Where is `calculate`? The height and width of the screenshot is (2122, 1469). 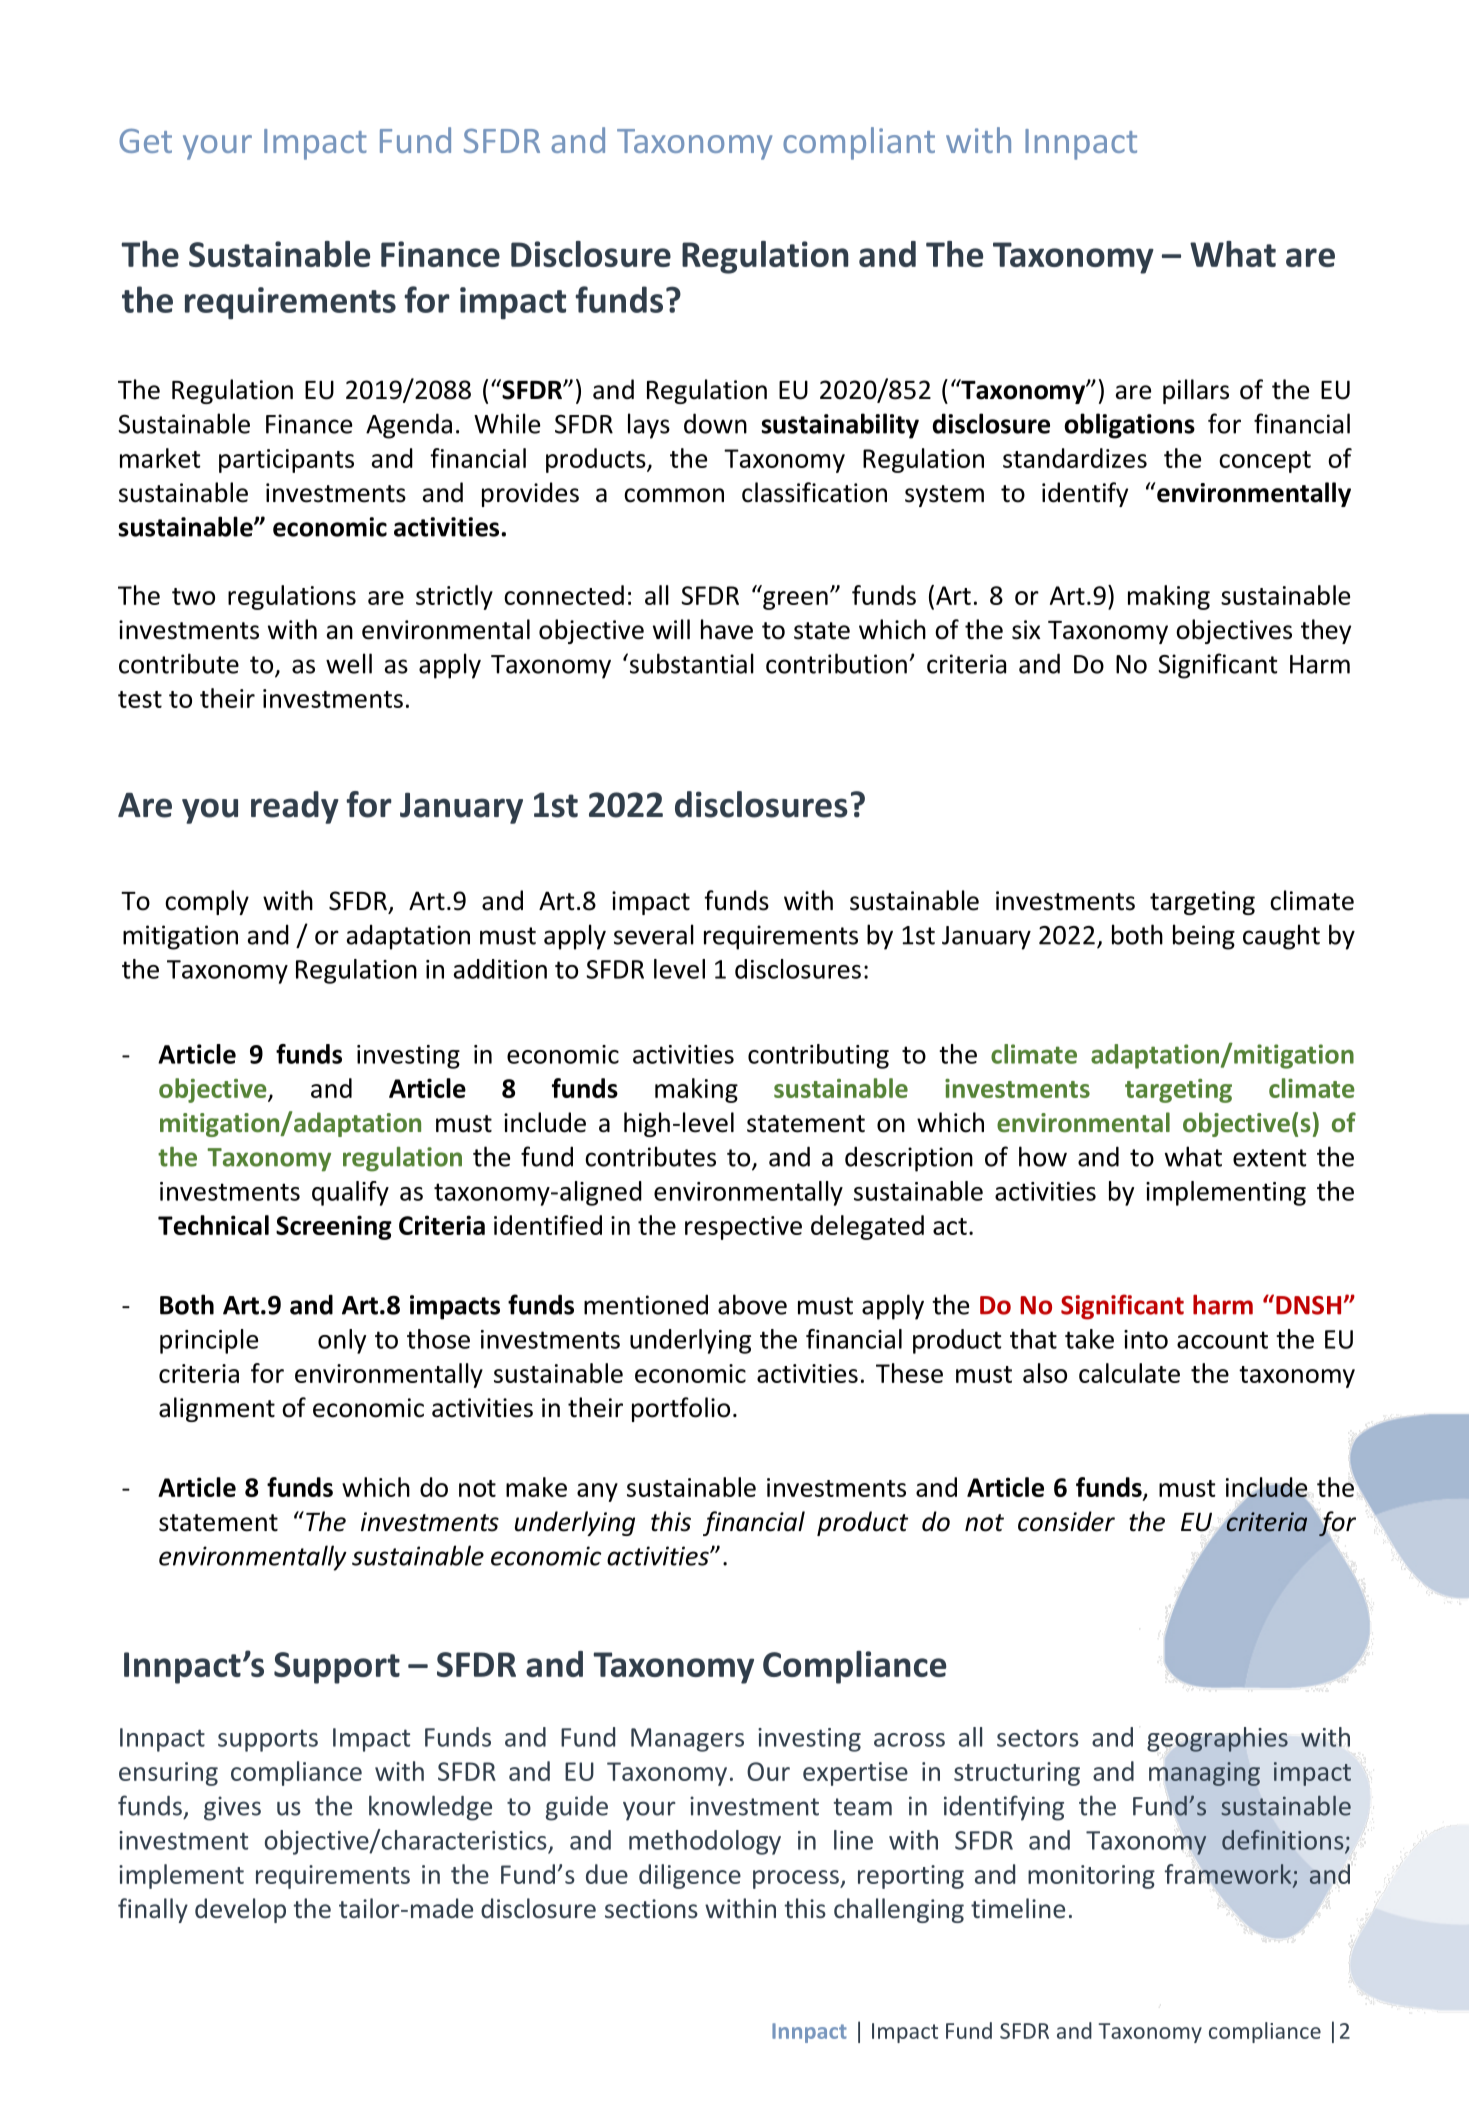
calculate is located at coordinates (1129, 1373).
